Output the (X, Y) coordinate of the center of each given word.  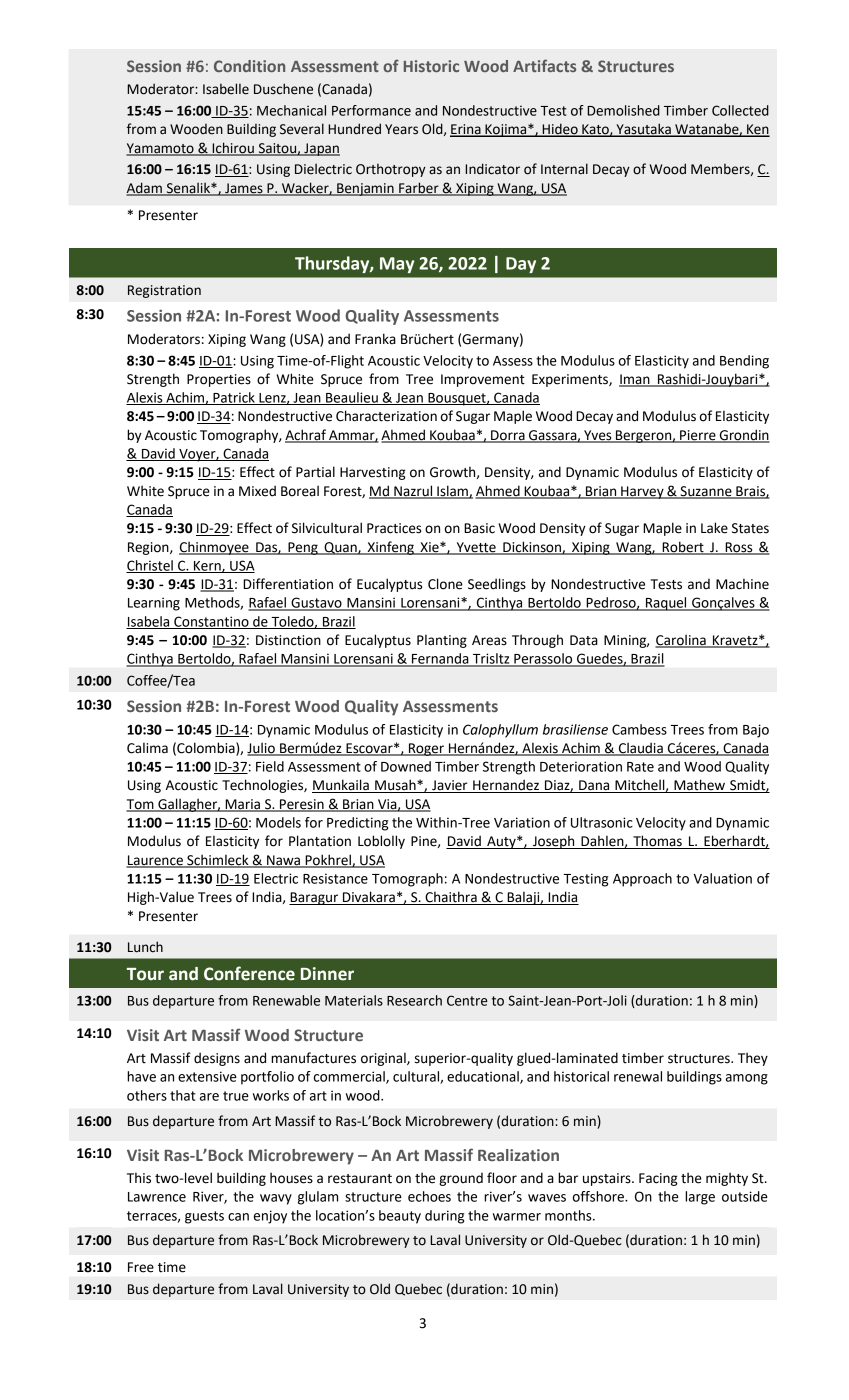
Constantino (211, 622)
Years (401, 129)
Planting (442, 641)
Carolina (681, 641)
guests (204, 1217)
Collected (740, 110)
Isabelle (226, 89)
